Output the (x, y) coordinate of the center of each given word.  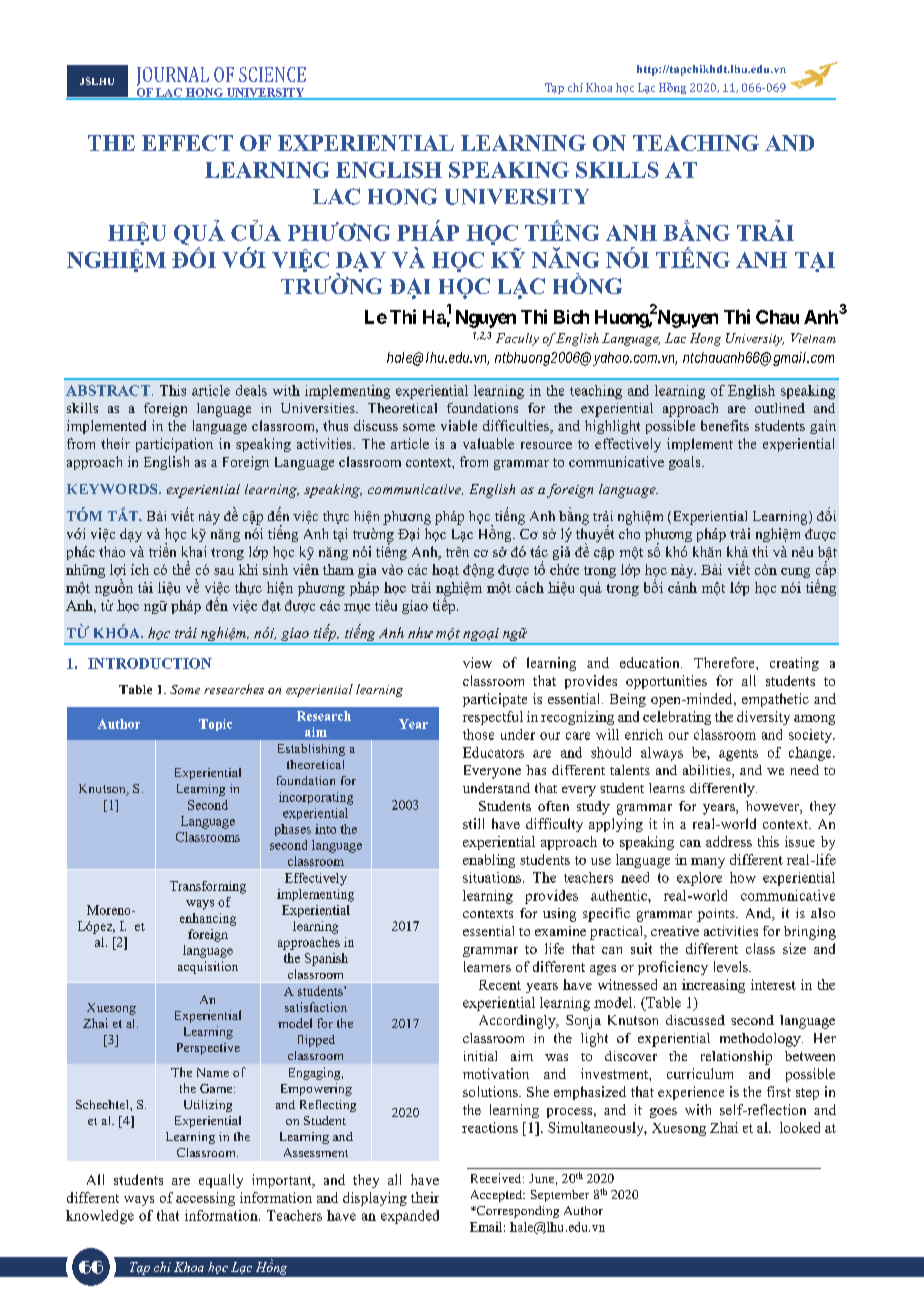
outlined (780, 408)
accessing (205, 1199)
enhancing (208, 919)
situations (493, 877)
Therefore (725, 662)
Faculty (517, 339)
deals (251, 390)
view (477, 662)
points (717, 915)
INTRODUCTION (150, 663)
